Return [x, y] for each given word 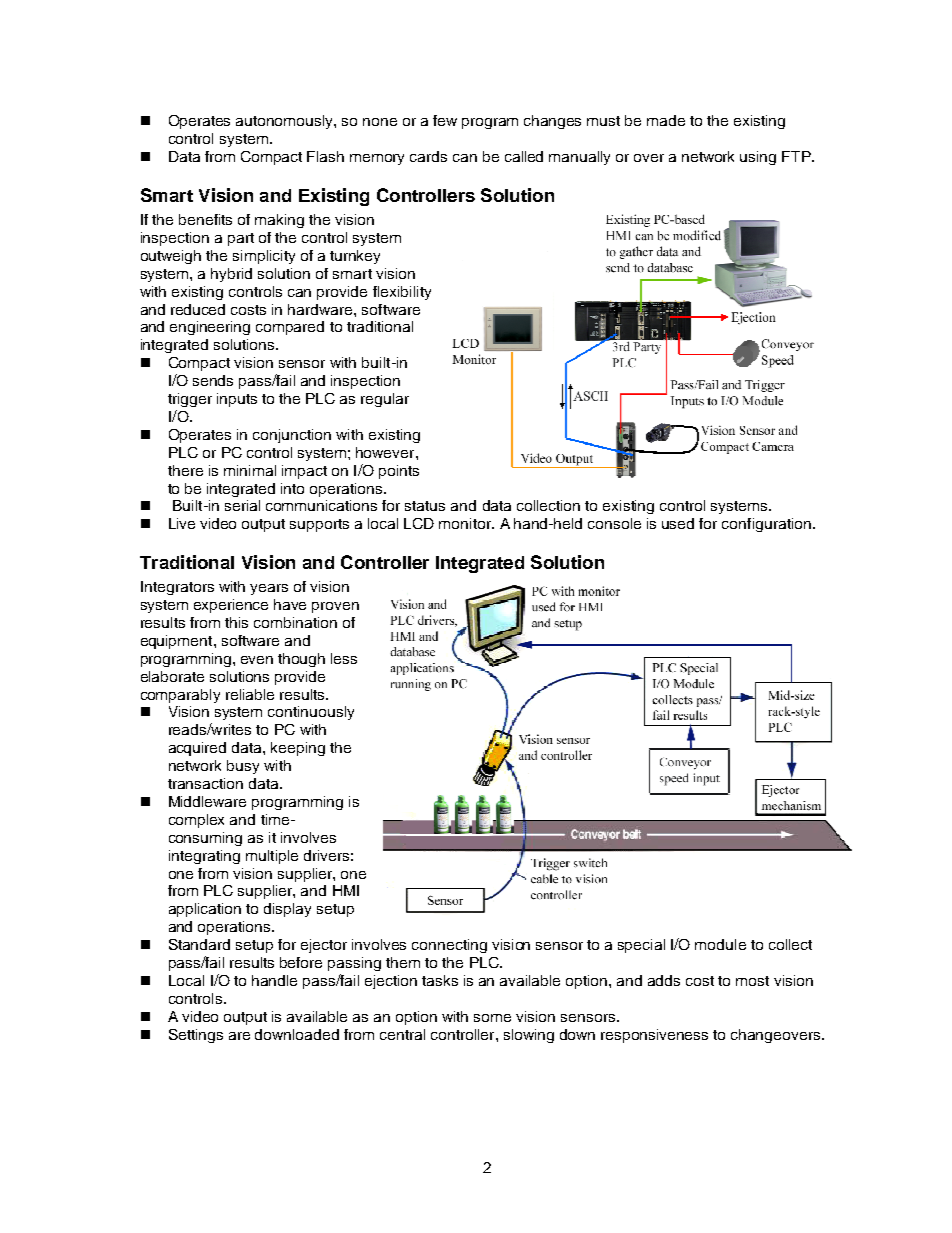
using [758, 158]
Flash [325, 156]
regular [385, 400]
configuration [766, 525]
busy [243, 767]
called [524, 156]
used [678, 523]
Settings [196, 1036]
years [269, 589]
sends [213, 380]
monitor [466, 523]
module [720, 944]
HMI [346, 890]
